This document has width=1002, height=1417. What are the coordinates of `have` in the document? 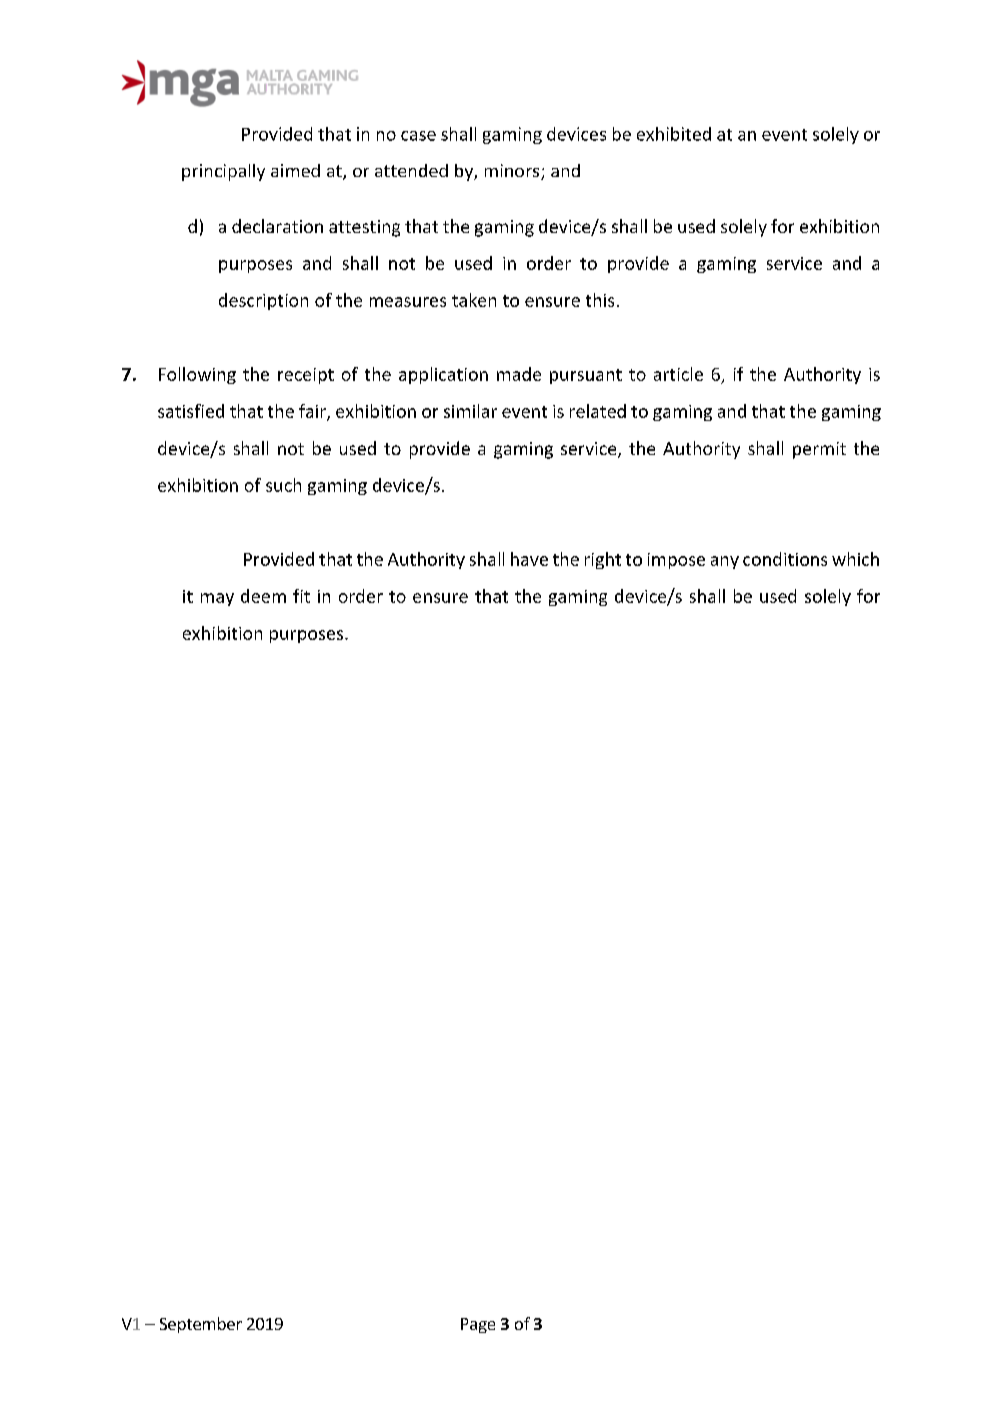 It's located at (529, 559).
